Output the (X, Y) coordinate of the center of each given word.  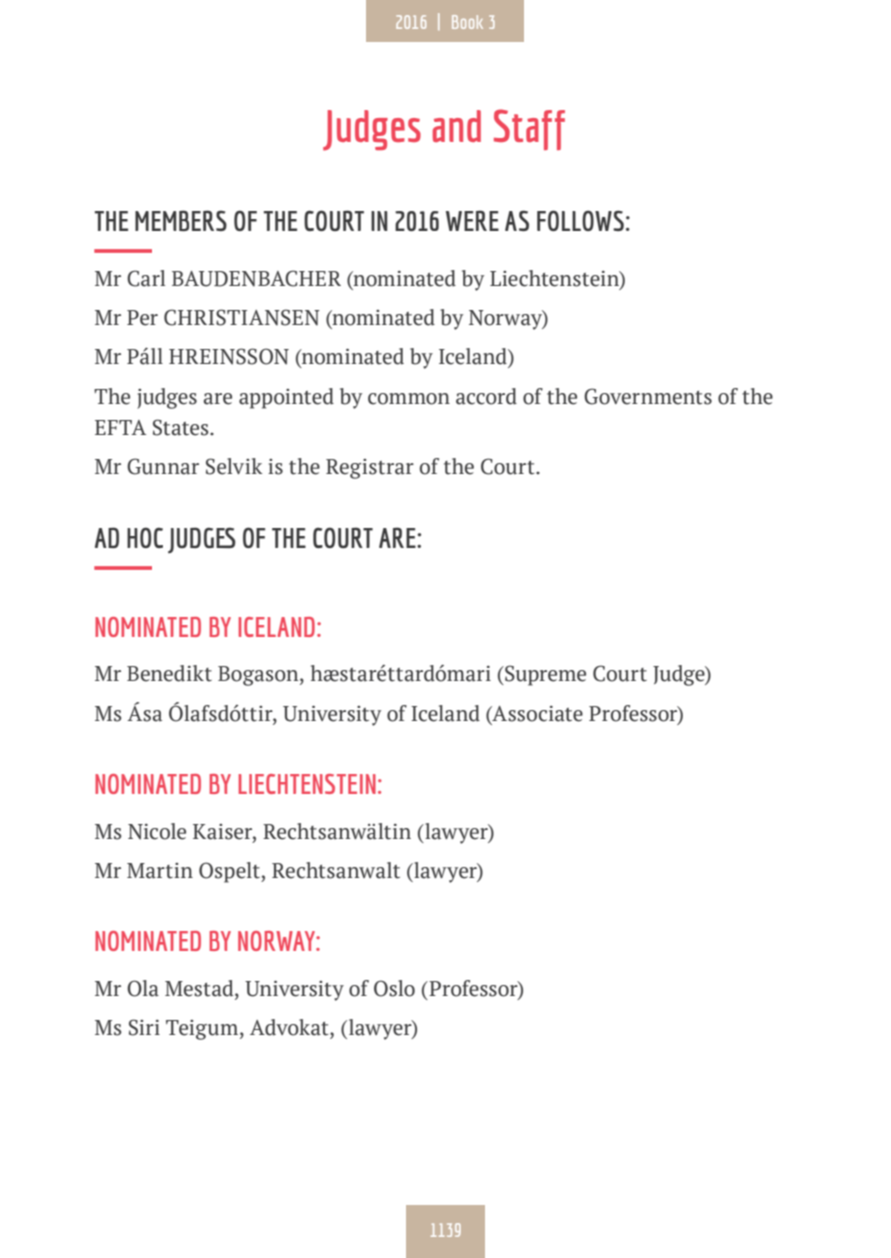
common (409, 399)
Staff (529, 129)
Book (467, 22)
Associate (536, 714)
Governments (648, 396)
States (182, 427)
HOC (145, 537)
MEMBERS (181, 220)
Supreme (544, 675)
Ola (143, 988)
